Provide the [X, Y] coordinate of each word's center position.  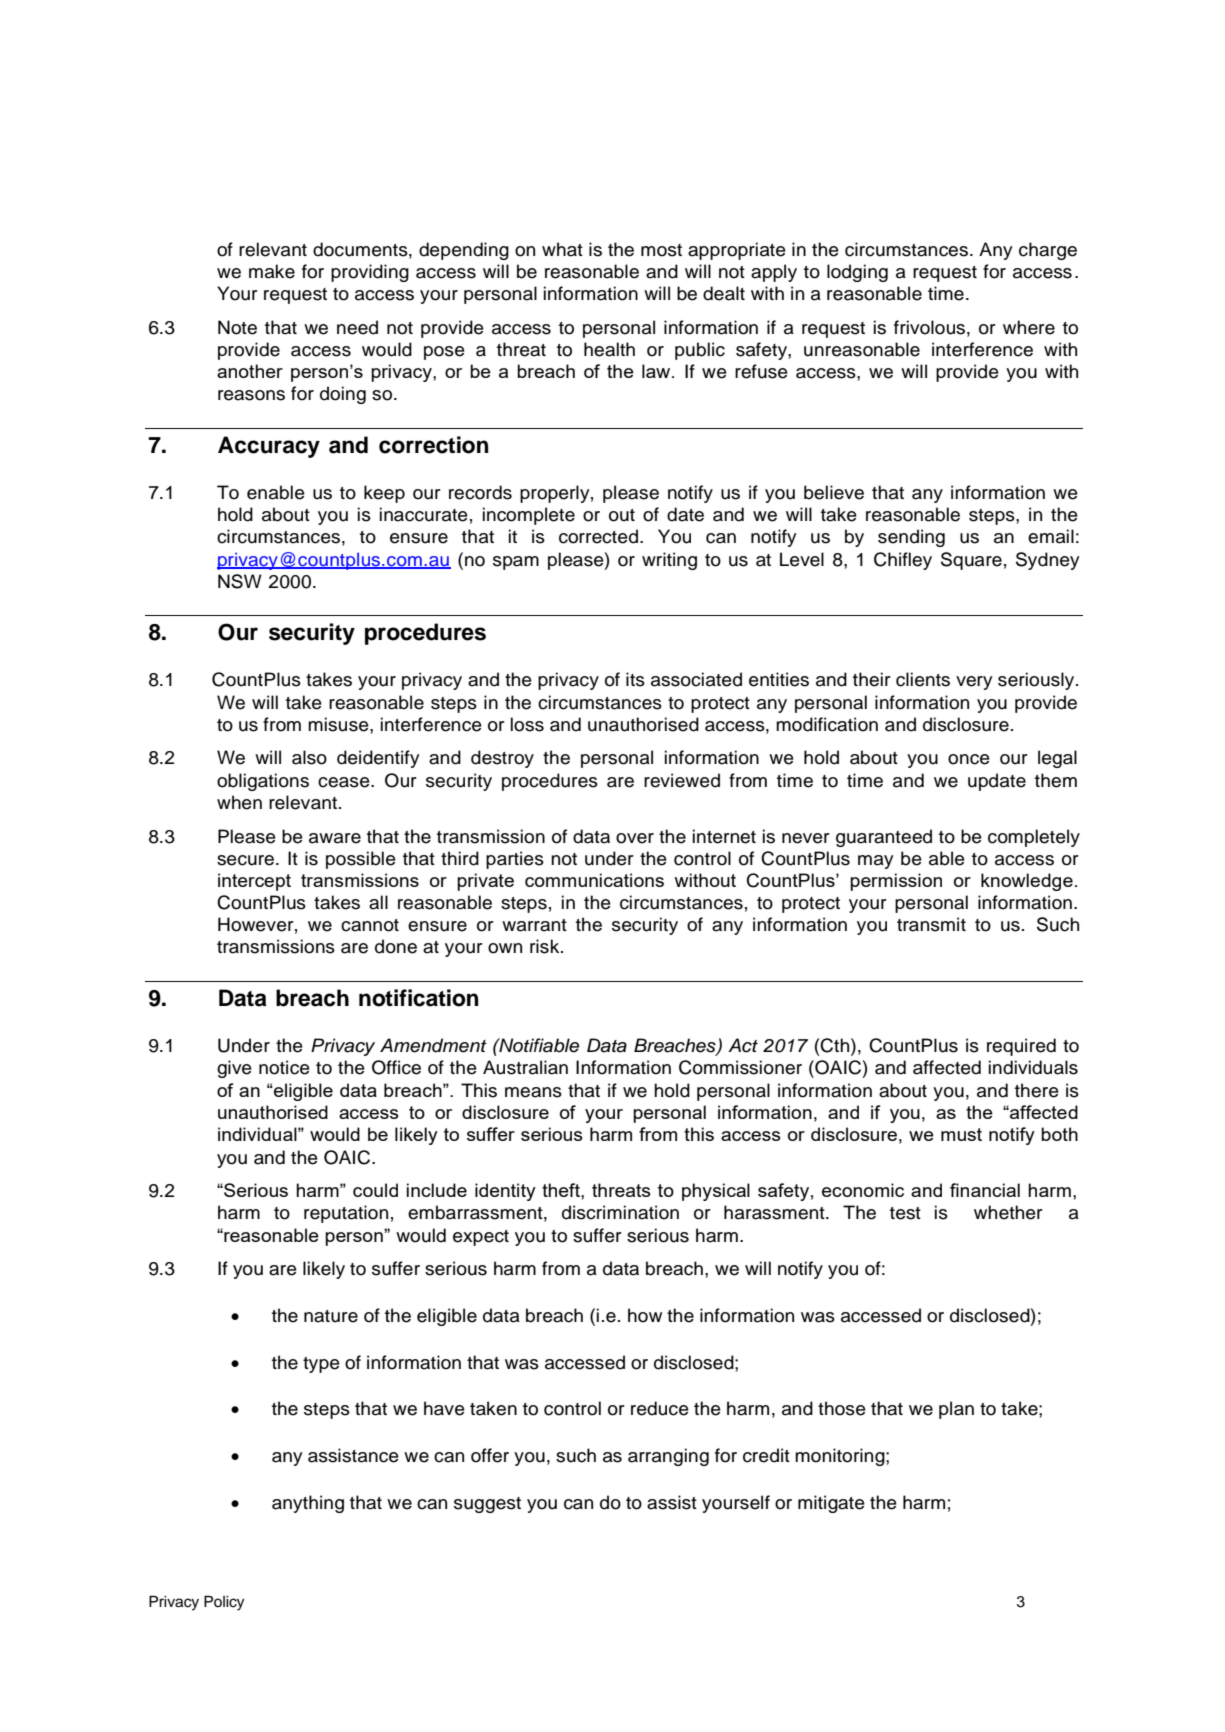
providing [370, 273]
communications [594, 880]
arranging [668, 1457]
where [1029, 327]
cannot [370, 925]
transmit [931, 924]
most [661, 250]
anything [308, 1504]
